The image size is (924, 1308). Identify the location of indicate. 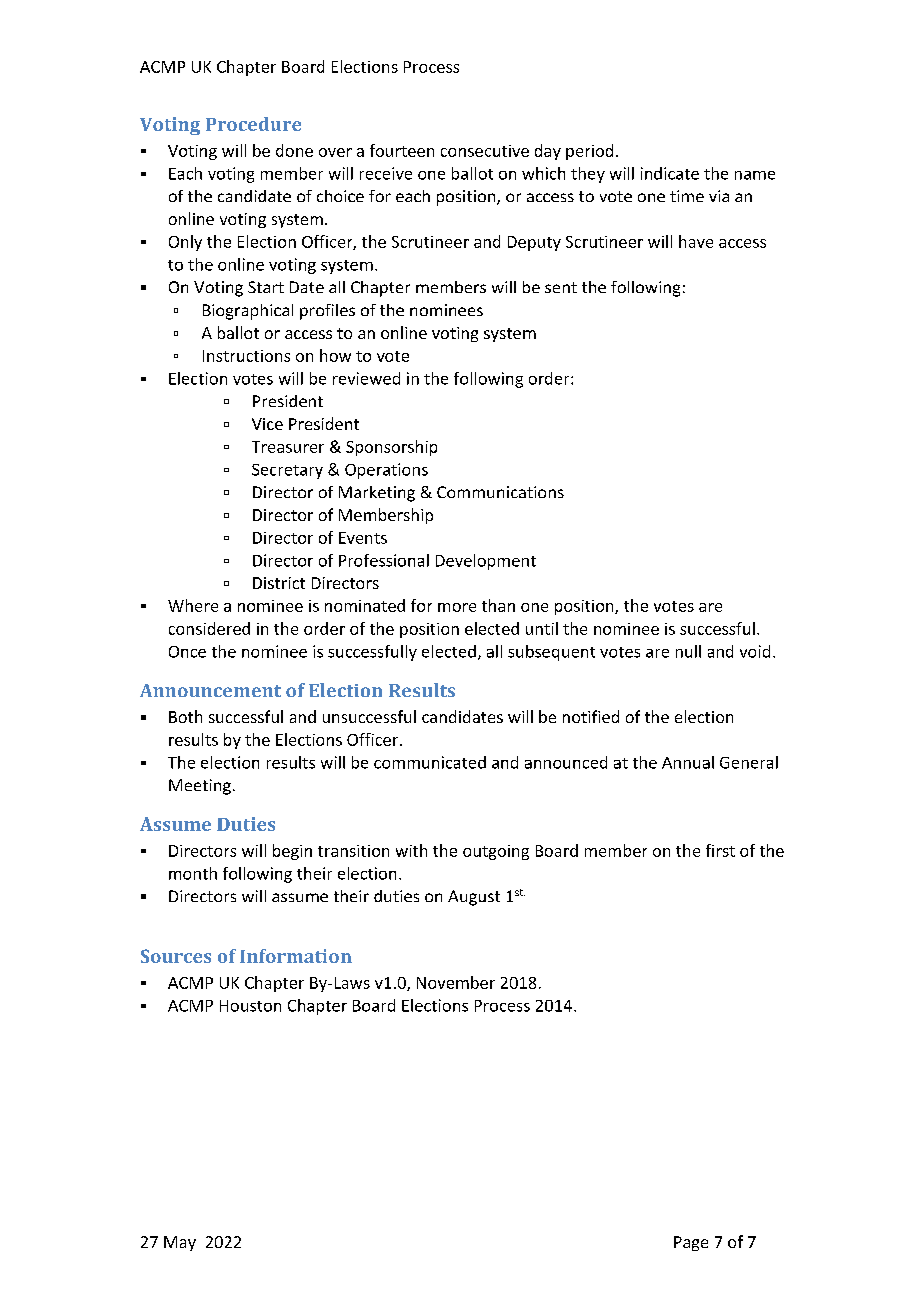
(670, 173).
